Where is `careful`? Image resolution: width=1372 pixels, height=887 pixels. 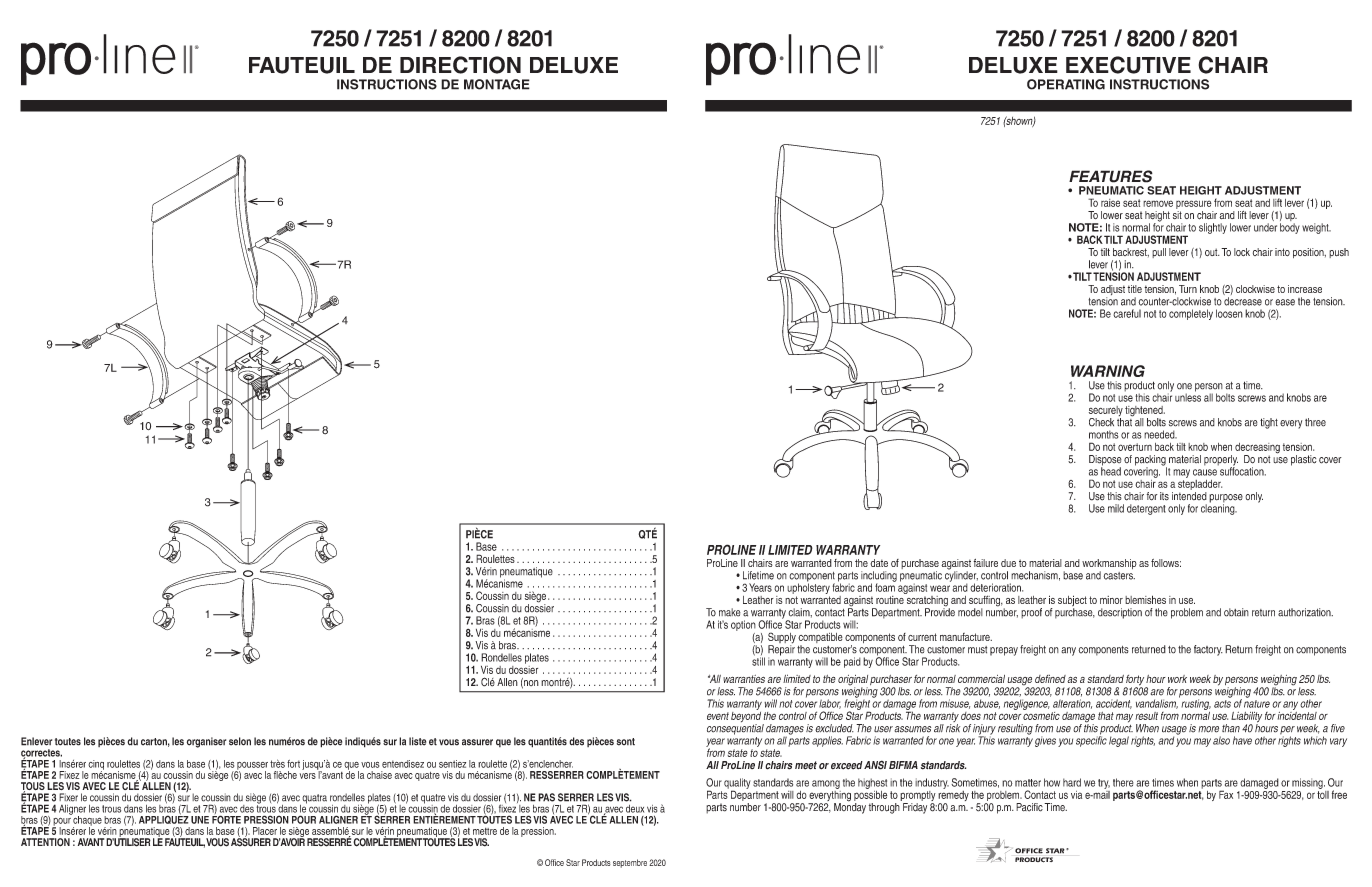 careful is located at coordinates (1127, 313).
